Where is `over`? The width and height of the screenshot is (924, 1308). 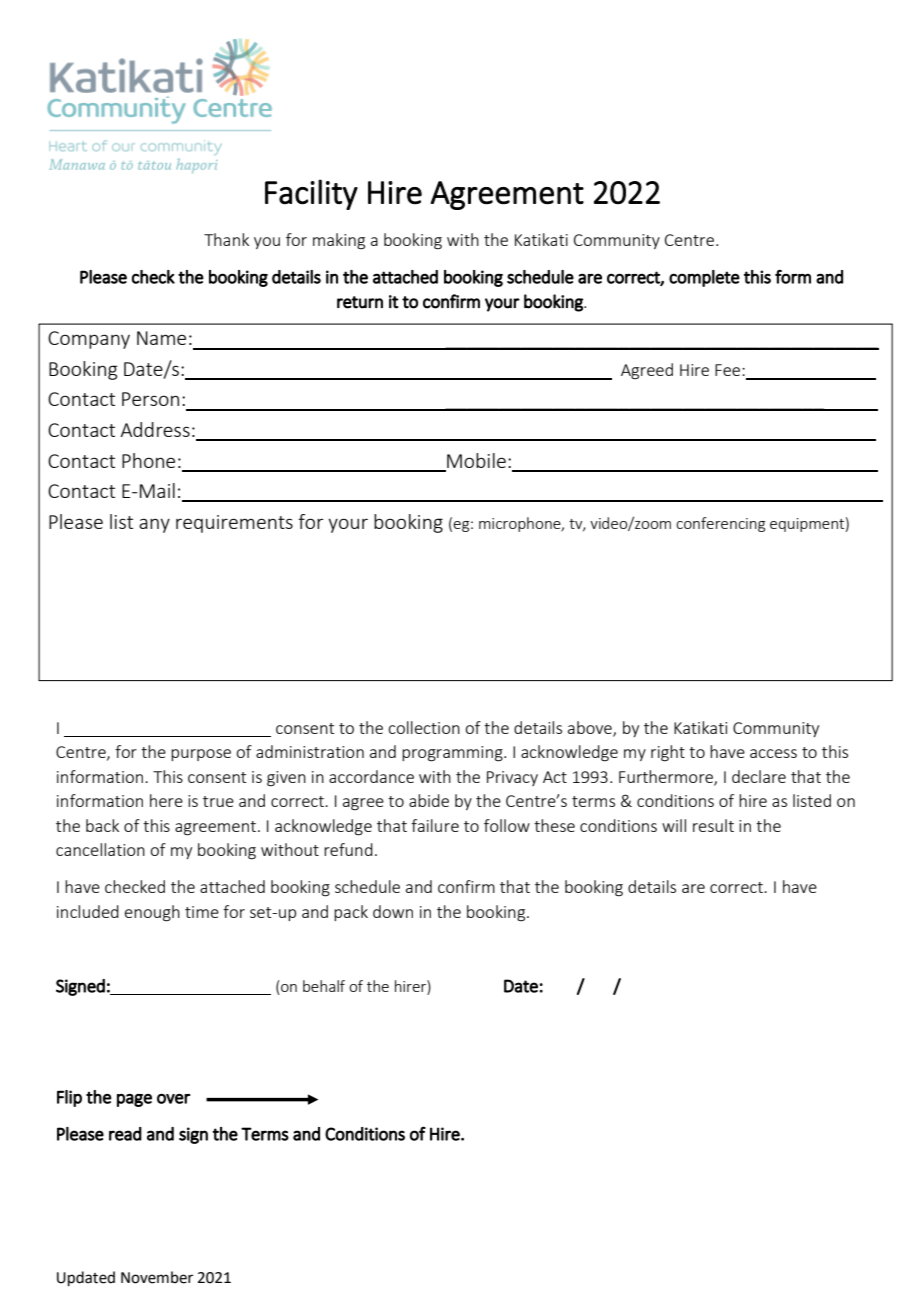 over is located at coordinates (173, 1099).
